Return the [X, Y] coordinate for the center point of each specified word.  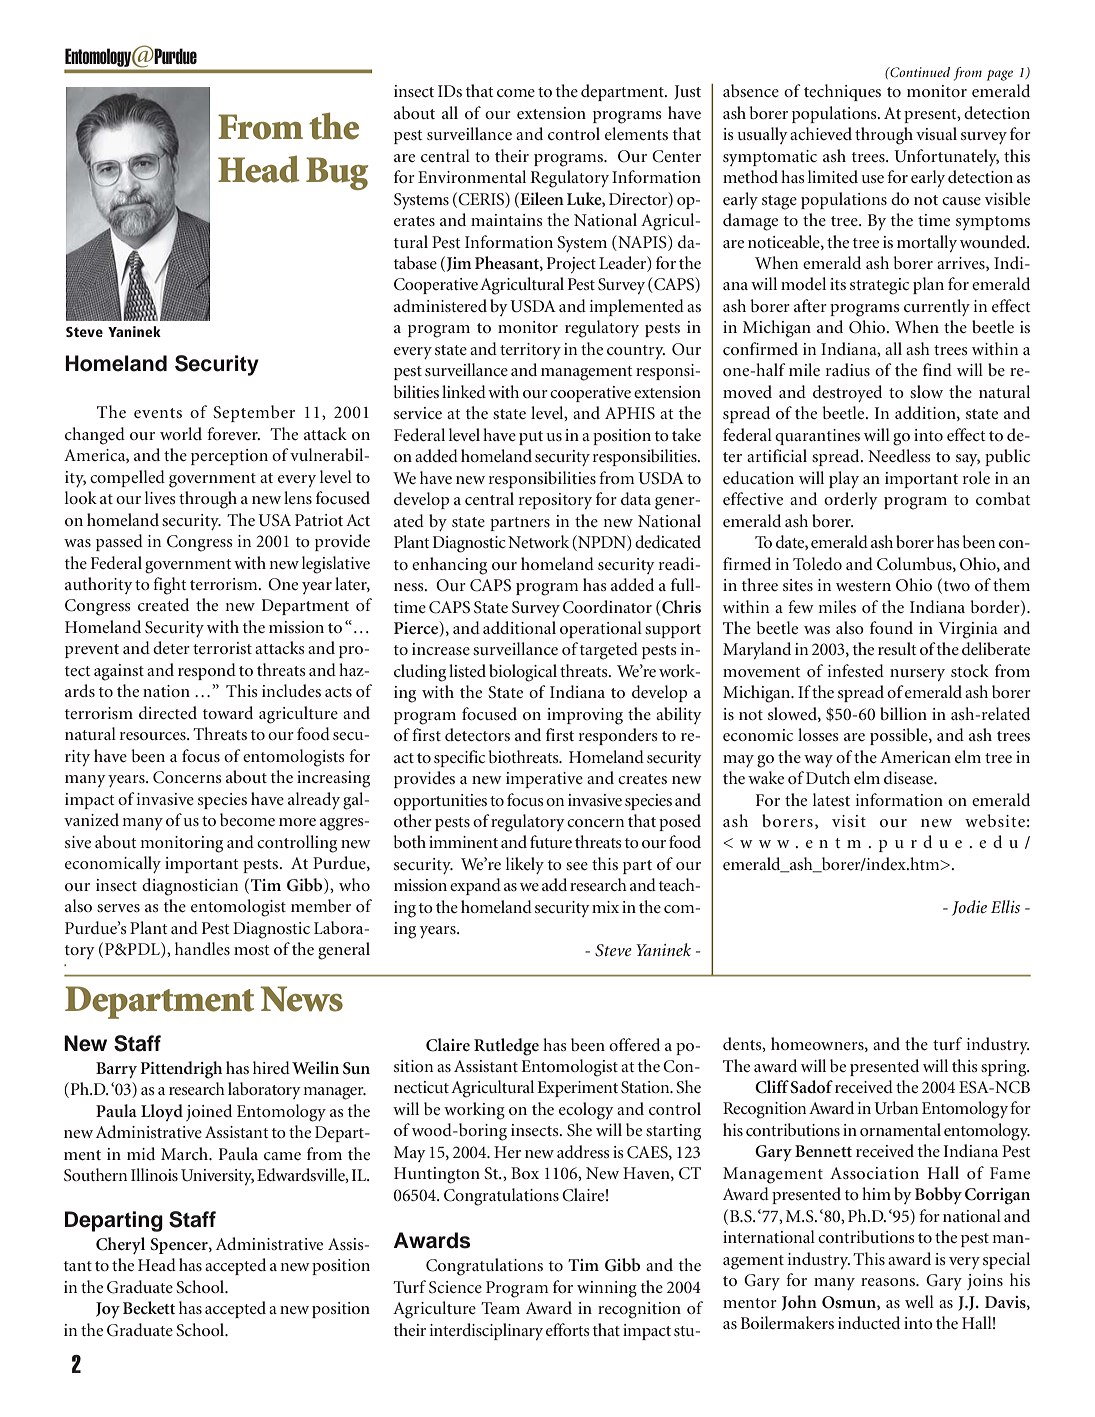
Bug [337, 173]
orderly [851, 500]
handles [202, 948]
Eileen [541, 198]
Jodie [969, 908]
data [636, 498]
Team [500, 1308]
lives [160, 497]
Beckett [149, 1307]
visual [936, 133]
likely [525, 865]
